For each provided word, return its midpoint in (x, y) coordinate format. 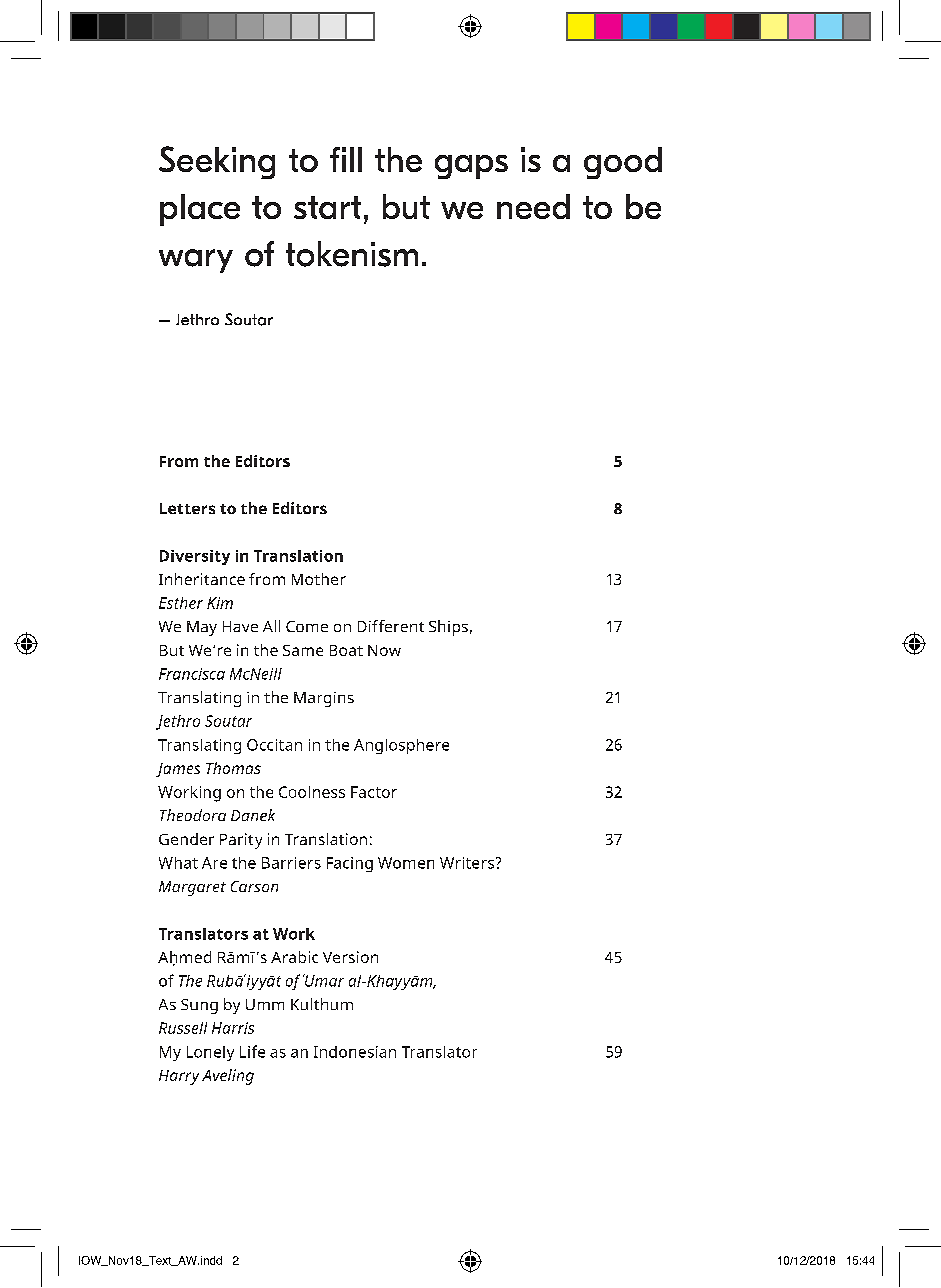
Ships (448, 628)
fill (346, 159)
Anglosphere (401, 746)
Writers (468, 863)
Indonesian (355, 1052)
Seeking (217, 162)
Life (252, 1051)
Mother (319, 579)
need (533, 206)
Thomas (233, 768)
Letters (187, 508)
